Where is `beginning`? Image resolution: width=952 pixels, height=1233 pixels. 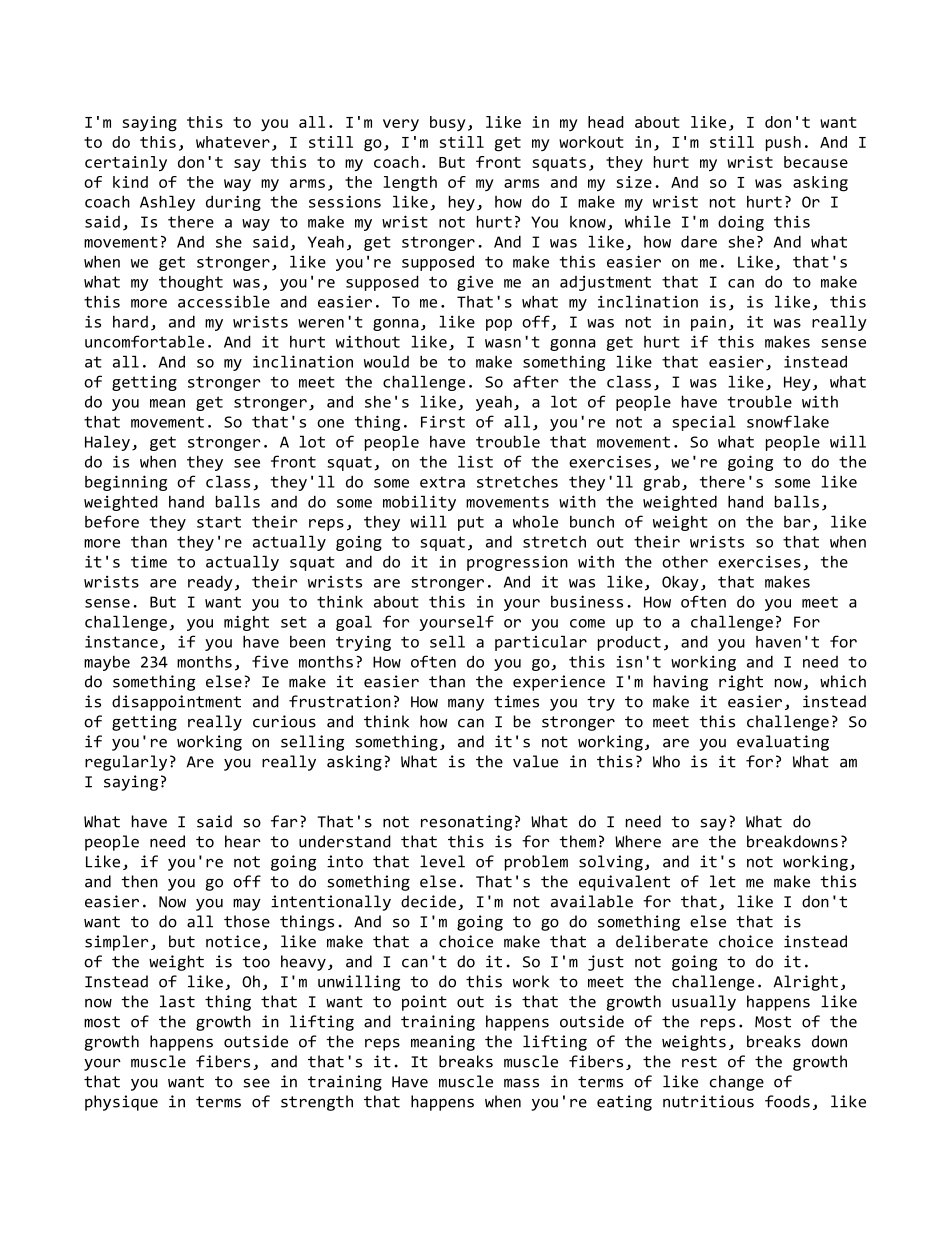 beginning is located at coordinates (126, 483).
